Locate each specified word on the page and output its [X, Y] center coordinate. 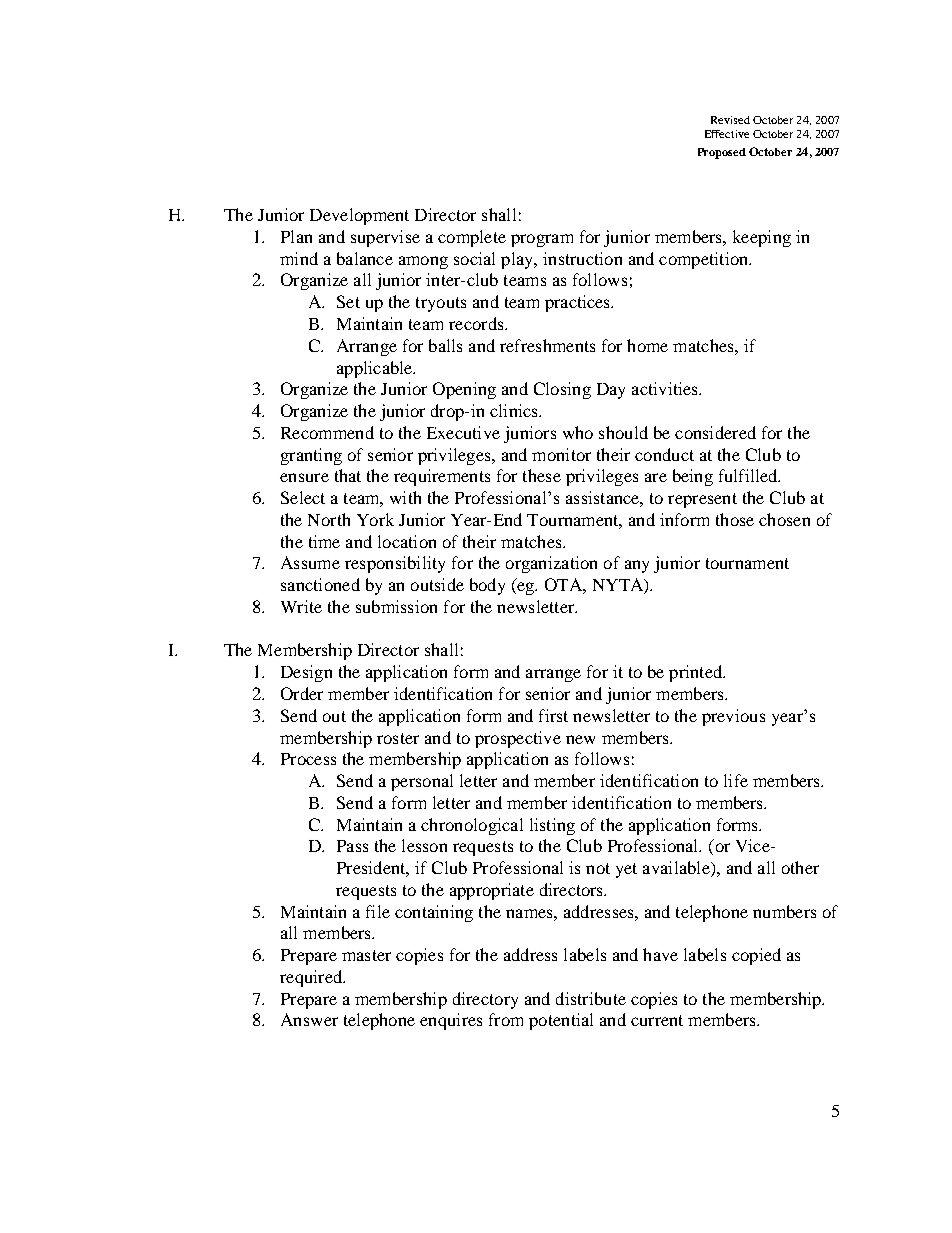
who [578, 432]
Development [359, 216]
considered [715, 432]
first [553, 715]
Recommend [327, 432]
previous [733, 717]
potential [561, 1021]
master [366, 955]
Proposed [722, 153]
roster [398, 738]
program [542, 240]
